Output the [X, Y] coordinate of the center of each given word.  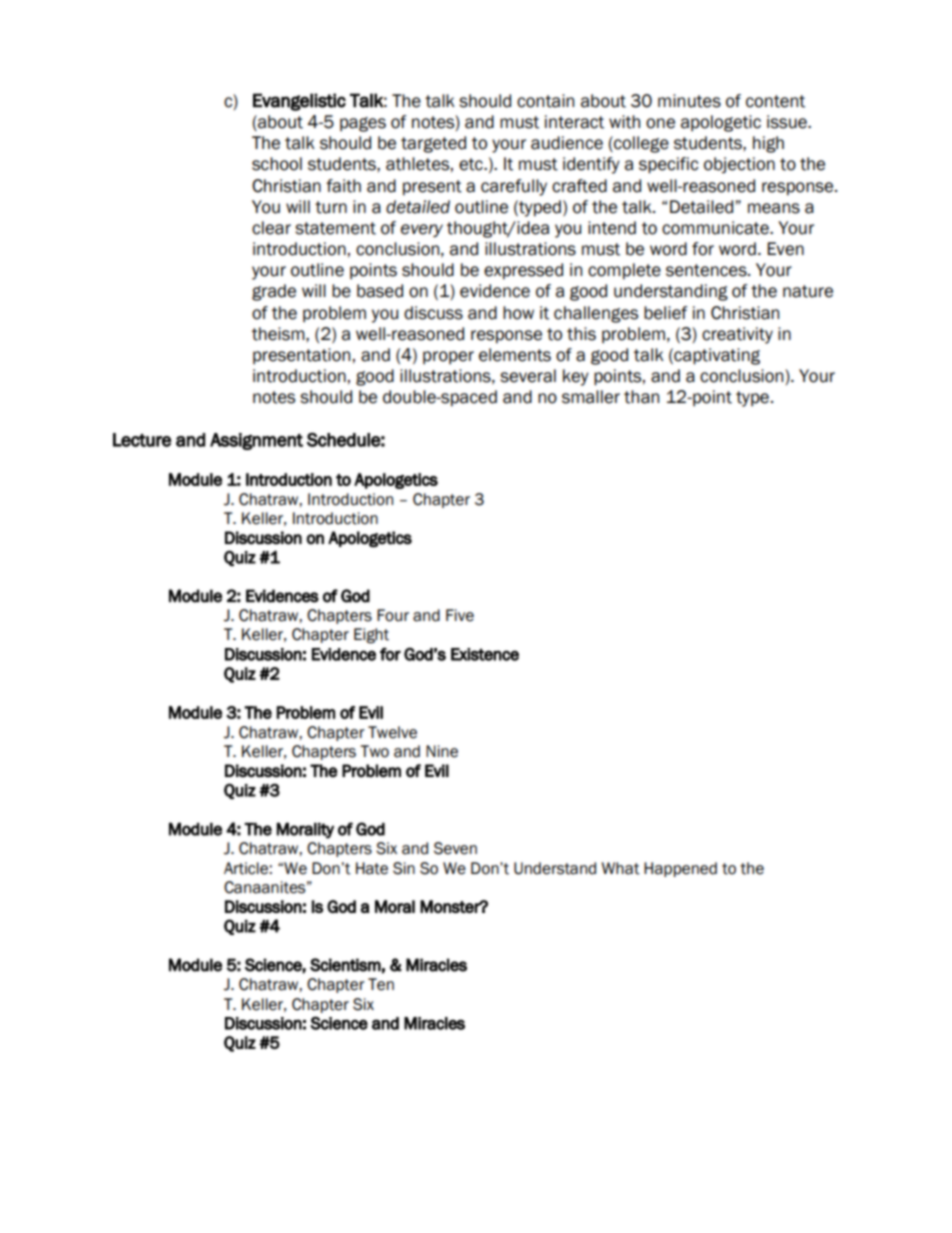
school [277, 164]
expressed [523, 271]
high [768, 144]
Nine [442, 751]
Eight [371, 636]
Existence [485, 654]
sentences [707, 270]
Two [374, 751]
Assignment [256, 441]
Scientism [345, 965]
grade [274, 292]
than [641, 397]
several [528, 376]
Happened [680, 869]
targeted [433, 144]
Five [460, 615]
